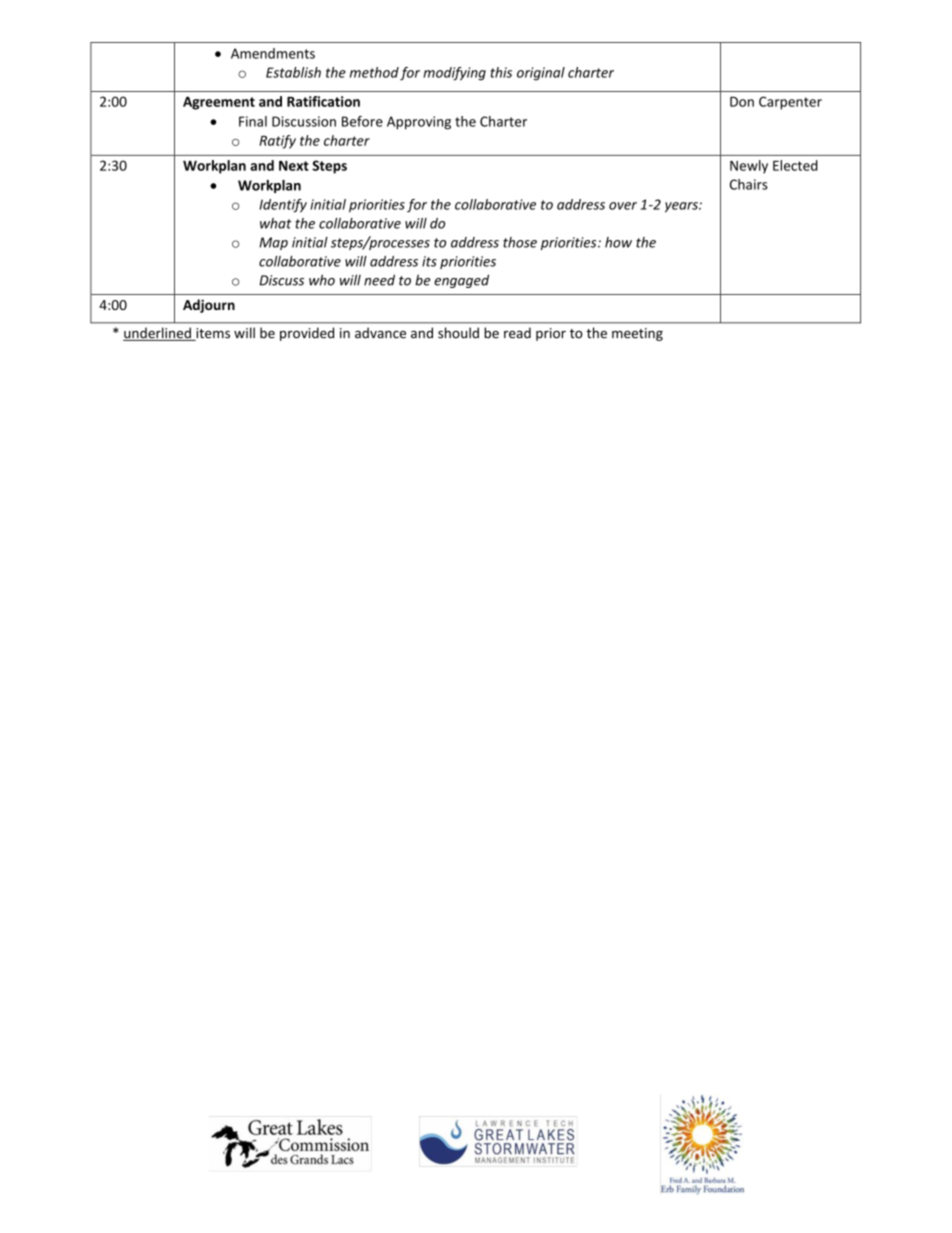 The height and width of the screenshot is (1233, 952). I want to click on items, so click(212, 334).
